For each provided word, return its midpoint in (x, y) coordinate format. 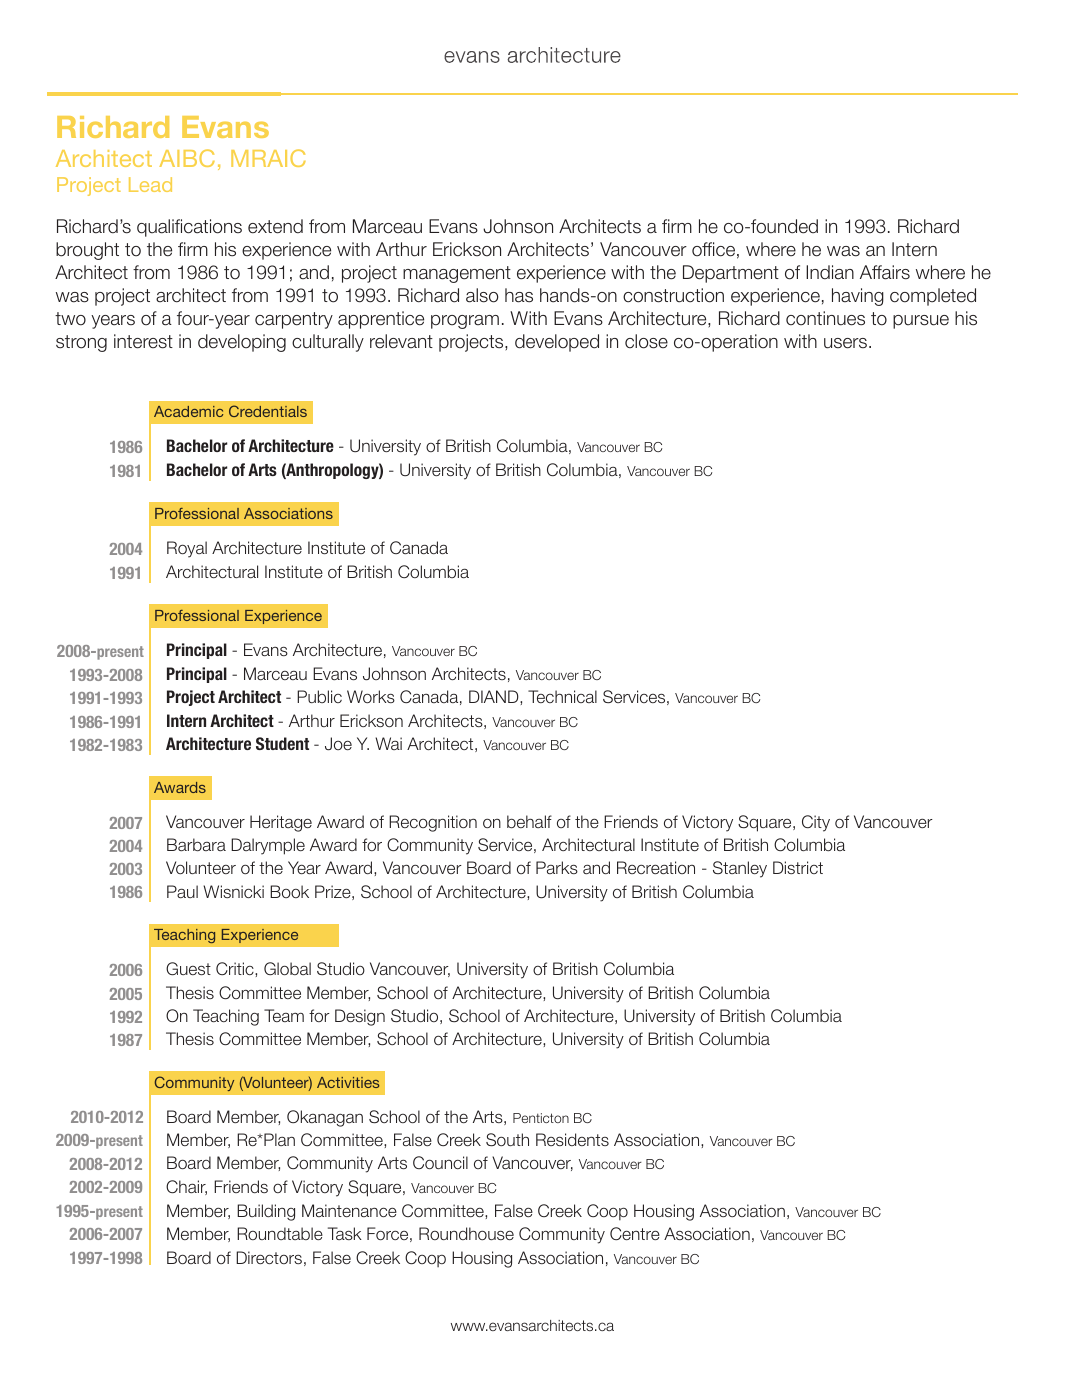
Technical (562, 696)
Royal (187, 549)
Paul (182, 891)
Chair (186, 1187)
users (847, 343)
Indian (830, 272)
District (798, 867)
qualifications (189, 228)
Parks (557, 867)
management (457, 274)
